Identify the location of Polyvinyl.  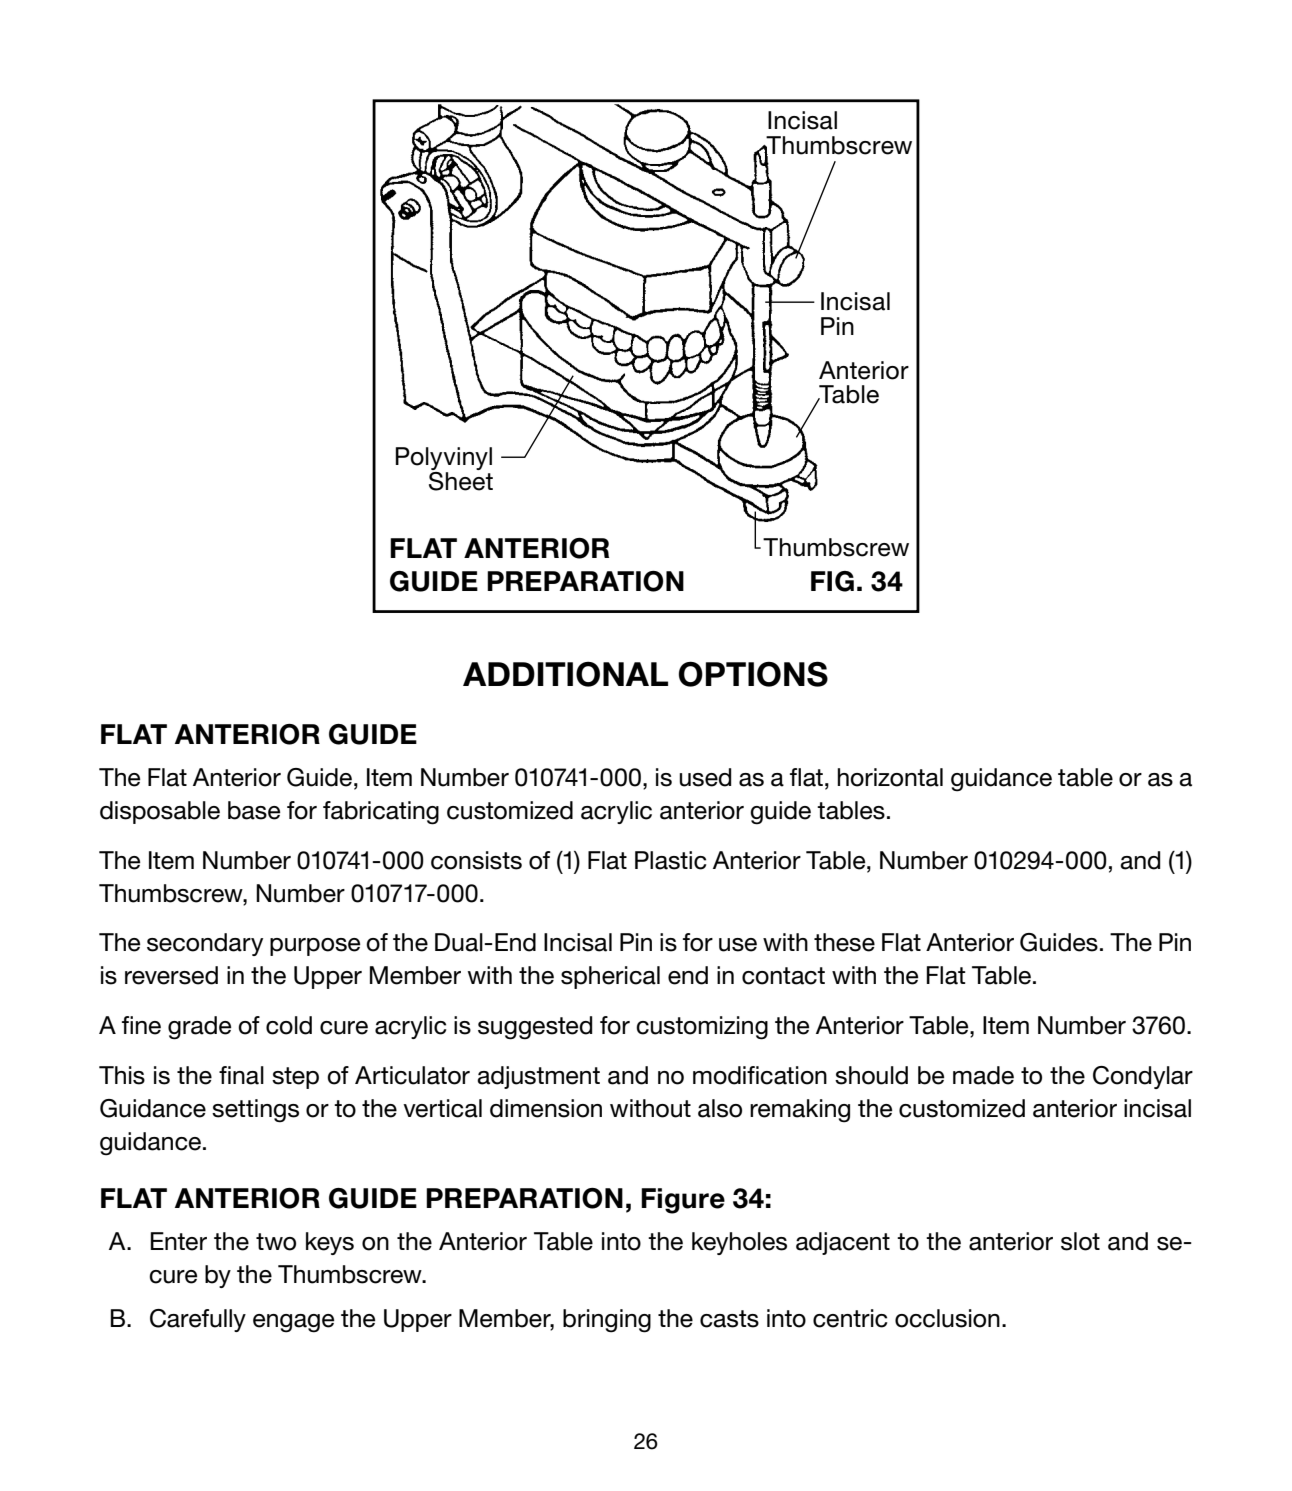
(444, 460).
